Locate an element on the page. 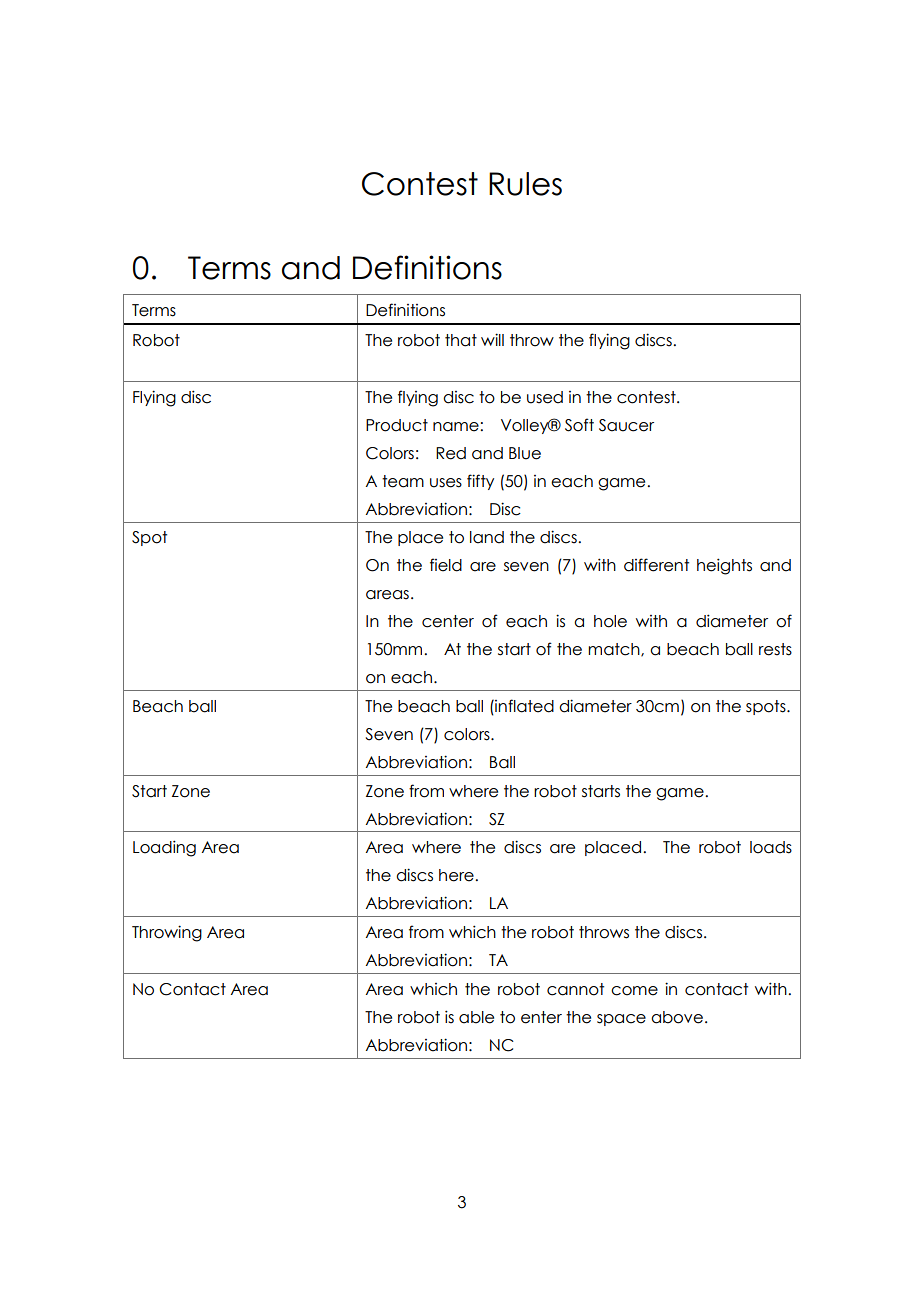  name is located at coordinates (457, 427).
